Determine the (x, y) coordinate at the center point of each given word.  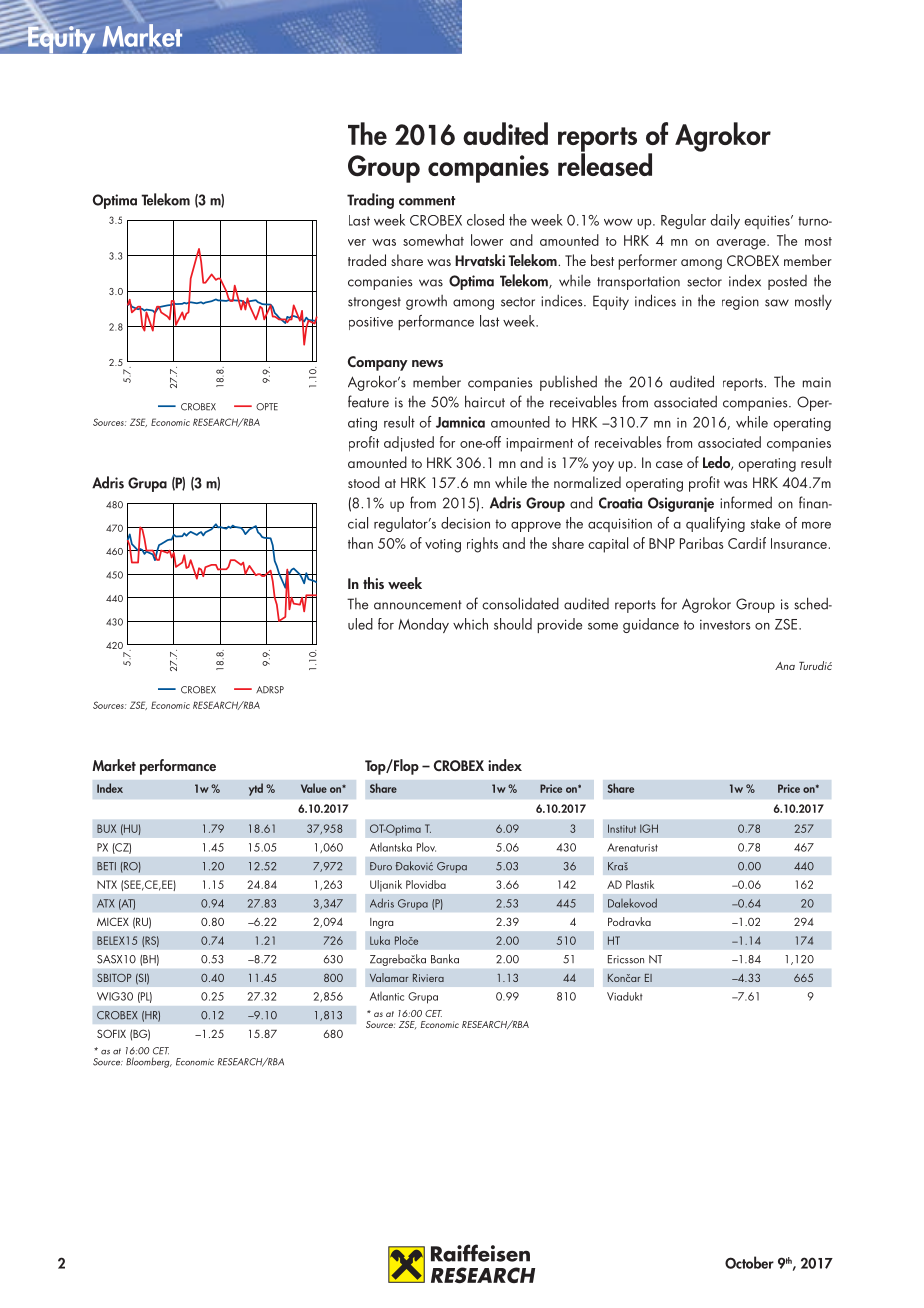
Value (314, 788)
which (470, 624)
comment (427, 201)
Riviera (428, 978)
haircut (485, 401)
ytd (256, 789)
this (373, 583)
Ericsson (626, 959)
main (817, 382)
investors (725, 624)
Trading (370, 201)
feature (368, 401)
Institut (622, 828)
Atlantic (387, 996)
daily (725, 221)
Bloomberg (149, 1062)
